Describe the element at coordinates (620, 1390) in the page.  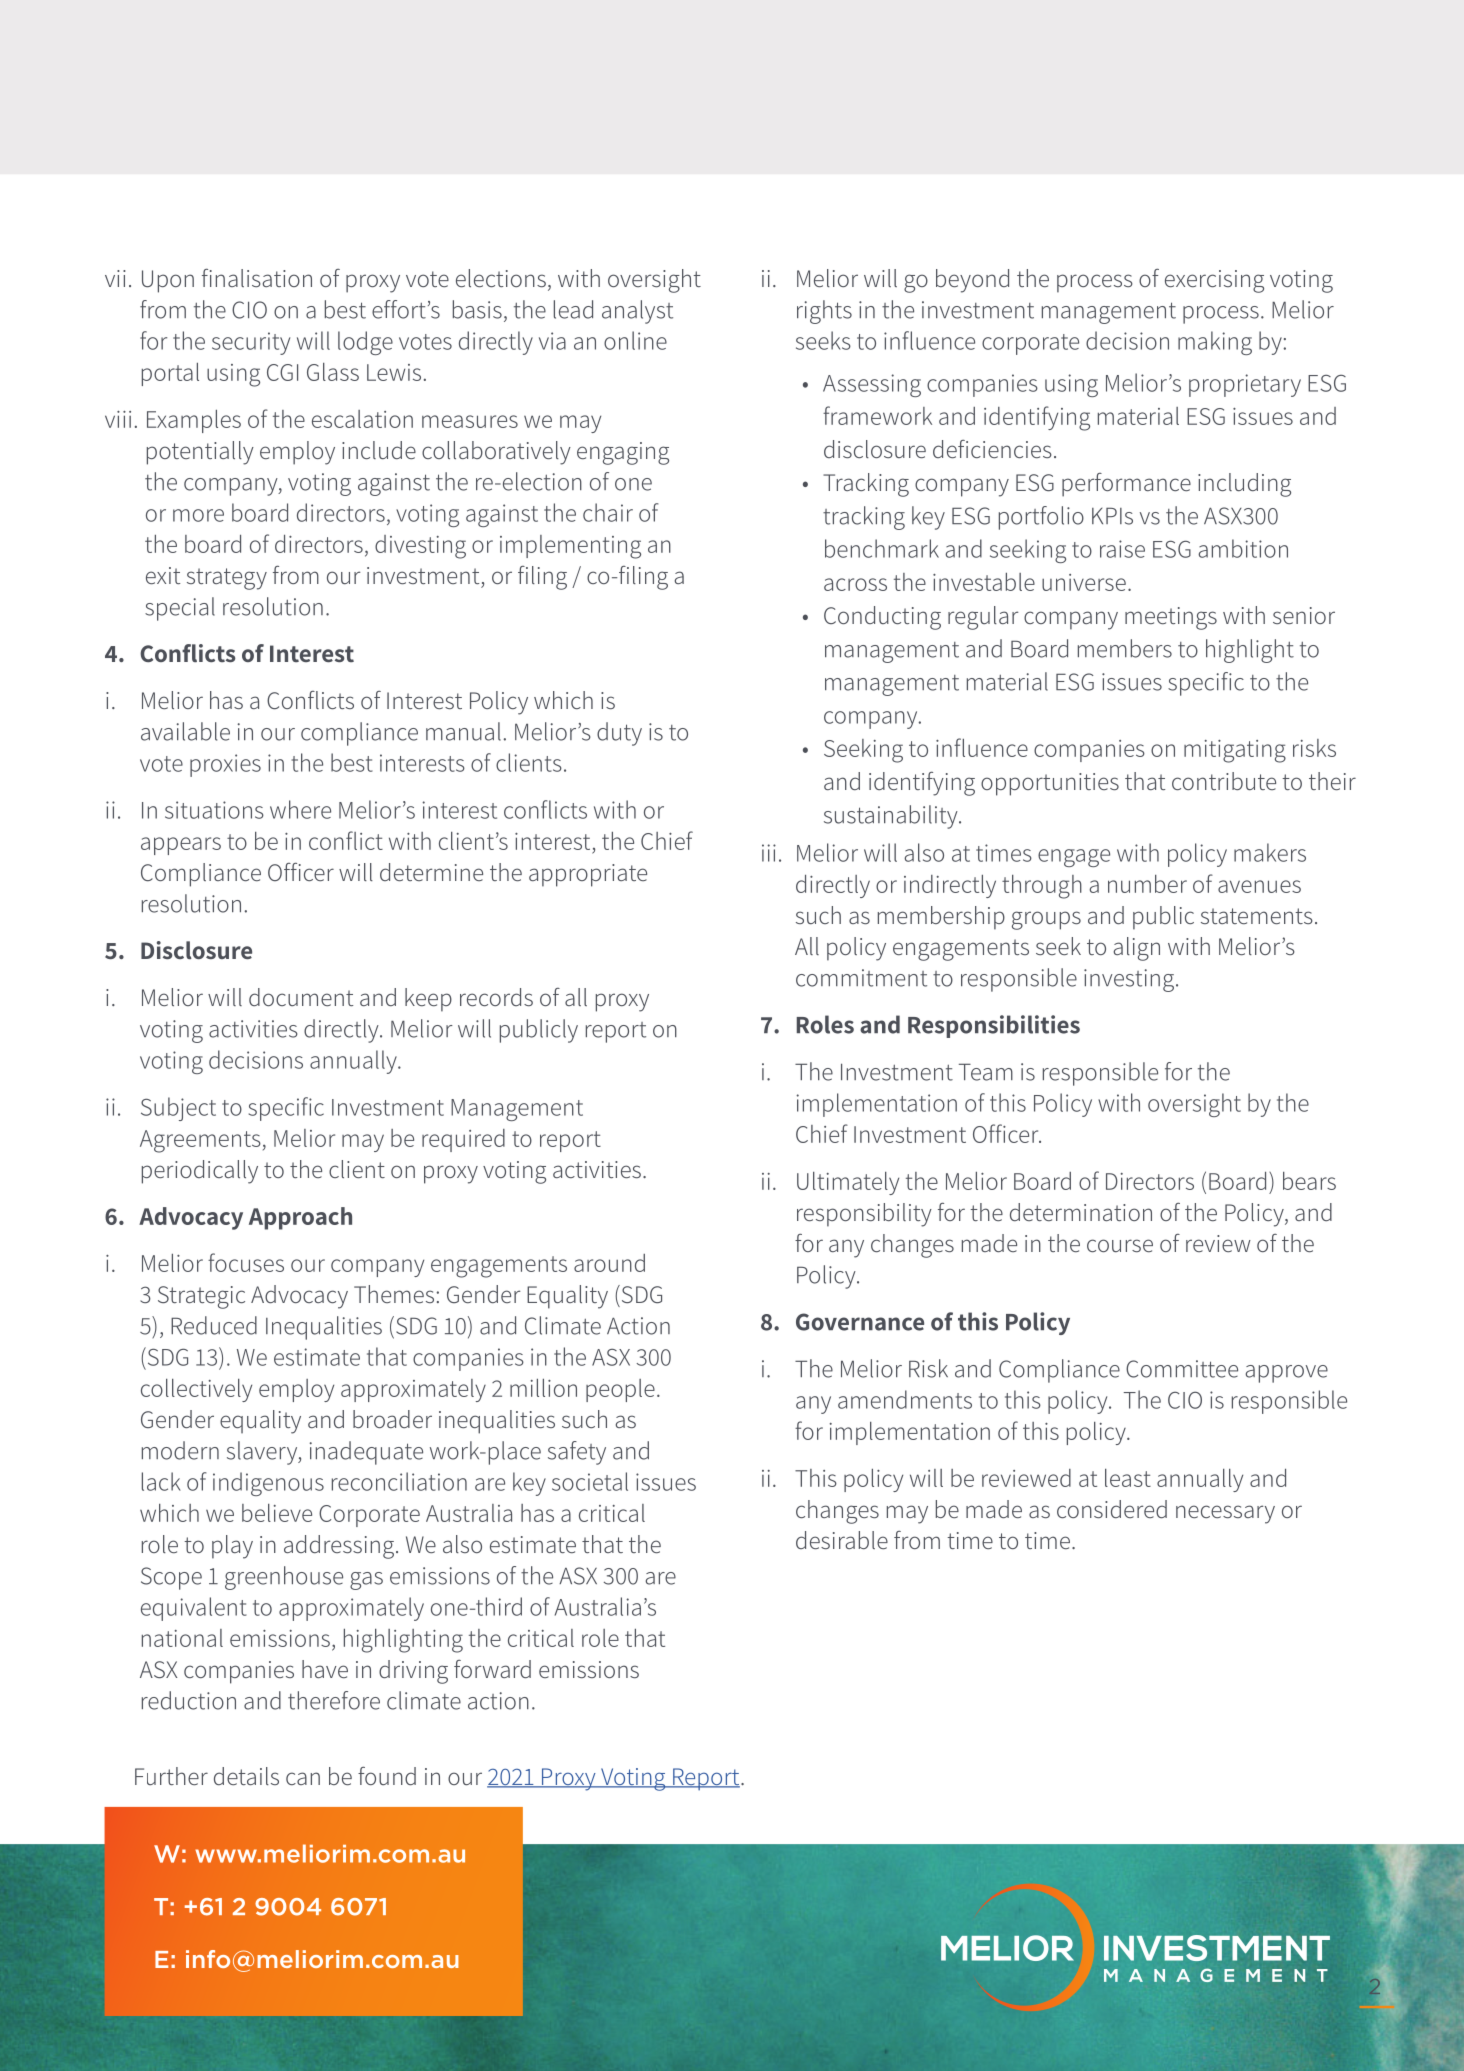
I see `people` at that location.
